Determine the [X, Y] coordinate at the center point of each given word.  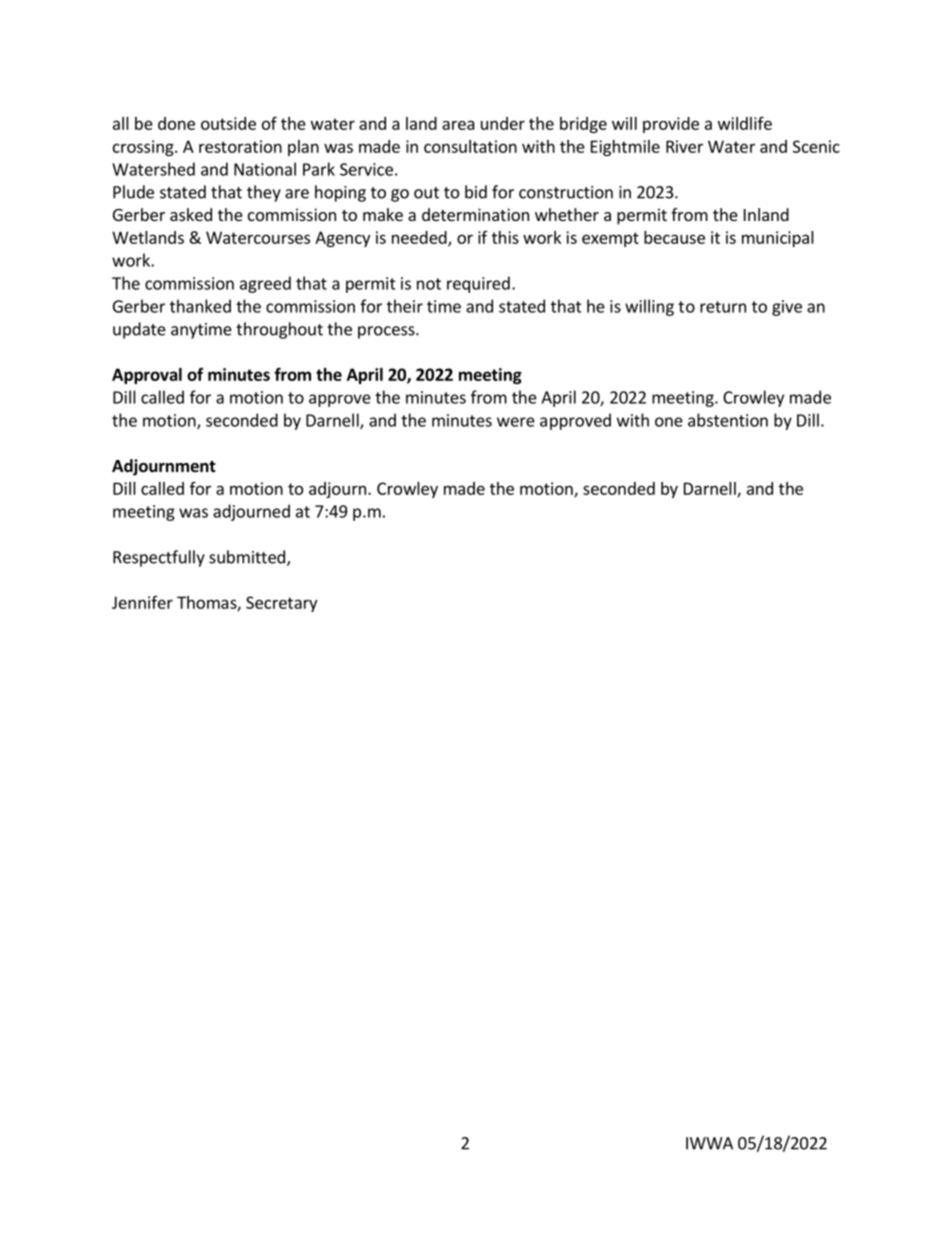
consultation [470, 146]
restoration [240, 146]
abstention [728, 420]
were [516, 422]
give [787, 308]
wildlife [745, 123]
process [387, 332]
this [505, 237]
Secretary [281, 604]
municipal [778, 239]
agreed [265, 284]
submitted [247, 557]
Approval [147, 376]
